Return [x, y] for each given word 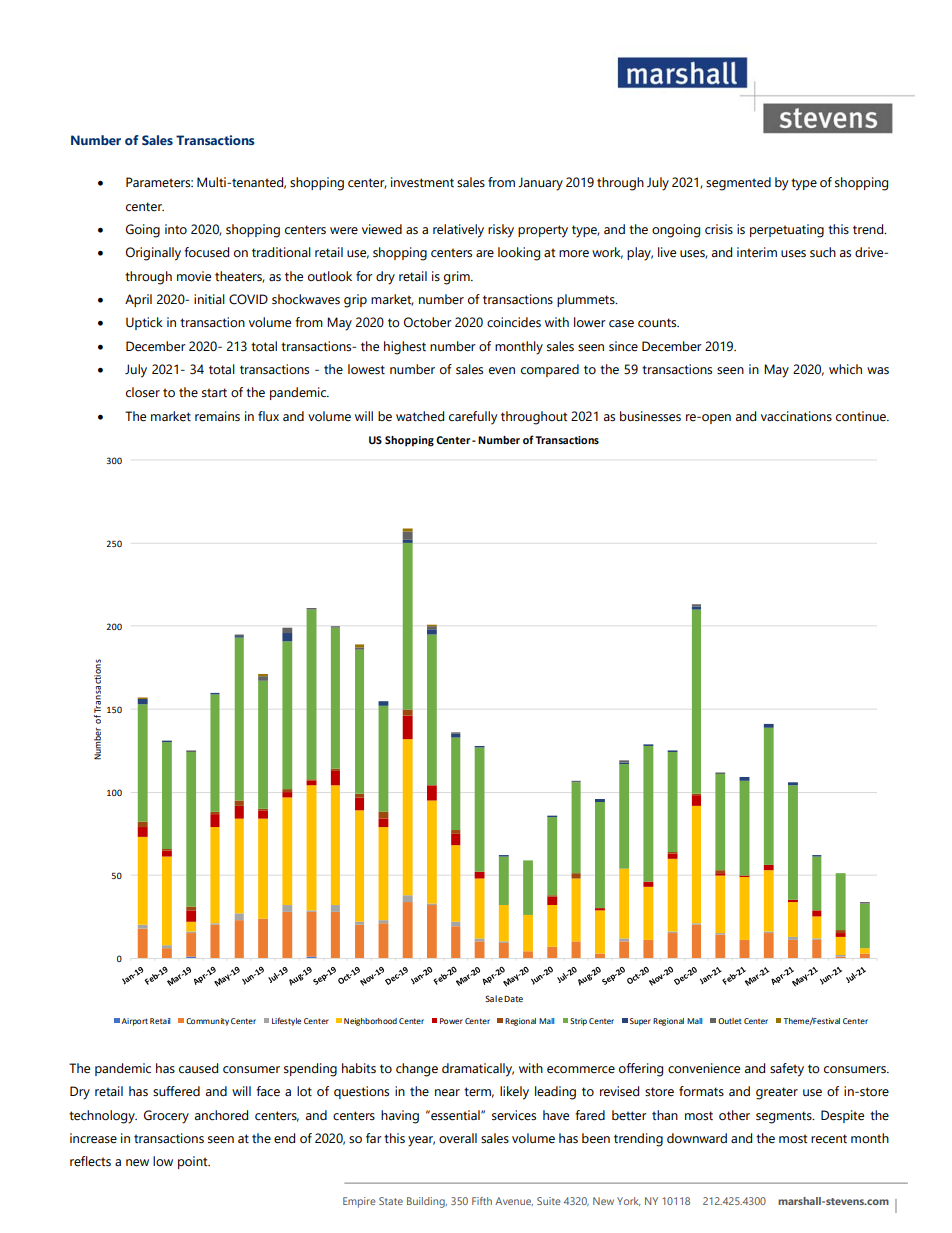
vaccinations [796, 416]
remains [217, 416]
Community [207, 1022]
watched [420, 416]
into [176, 229]
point [194, 1162]
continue [862, 416]
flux [268, 416]
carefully [473, 418]
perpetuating [787, 231]
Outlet [730, 1021]
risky [501, 231]
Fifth [482, 1201]
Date [513, 999]
